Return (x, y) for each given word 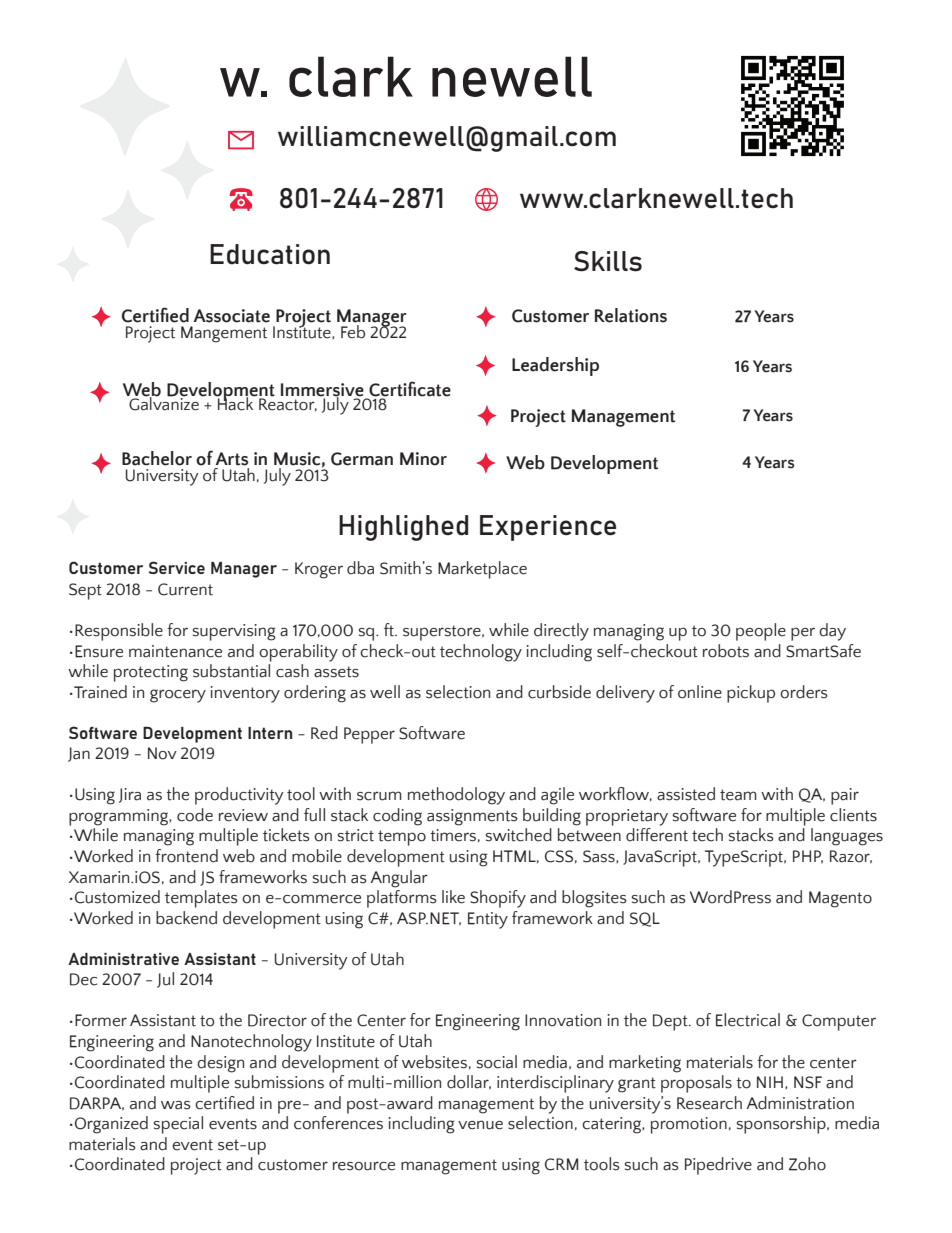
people (761, 632)
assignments (472, 817)
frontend (186, 856)
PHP (808, 857)
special (178, 1125)
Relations (631, 315)
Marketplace (482, 570)
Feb (353, 332)
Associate (231, 316)
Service (176, 567)
